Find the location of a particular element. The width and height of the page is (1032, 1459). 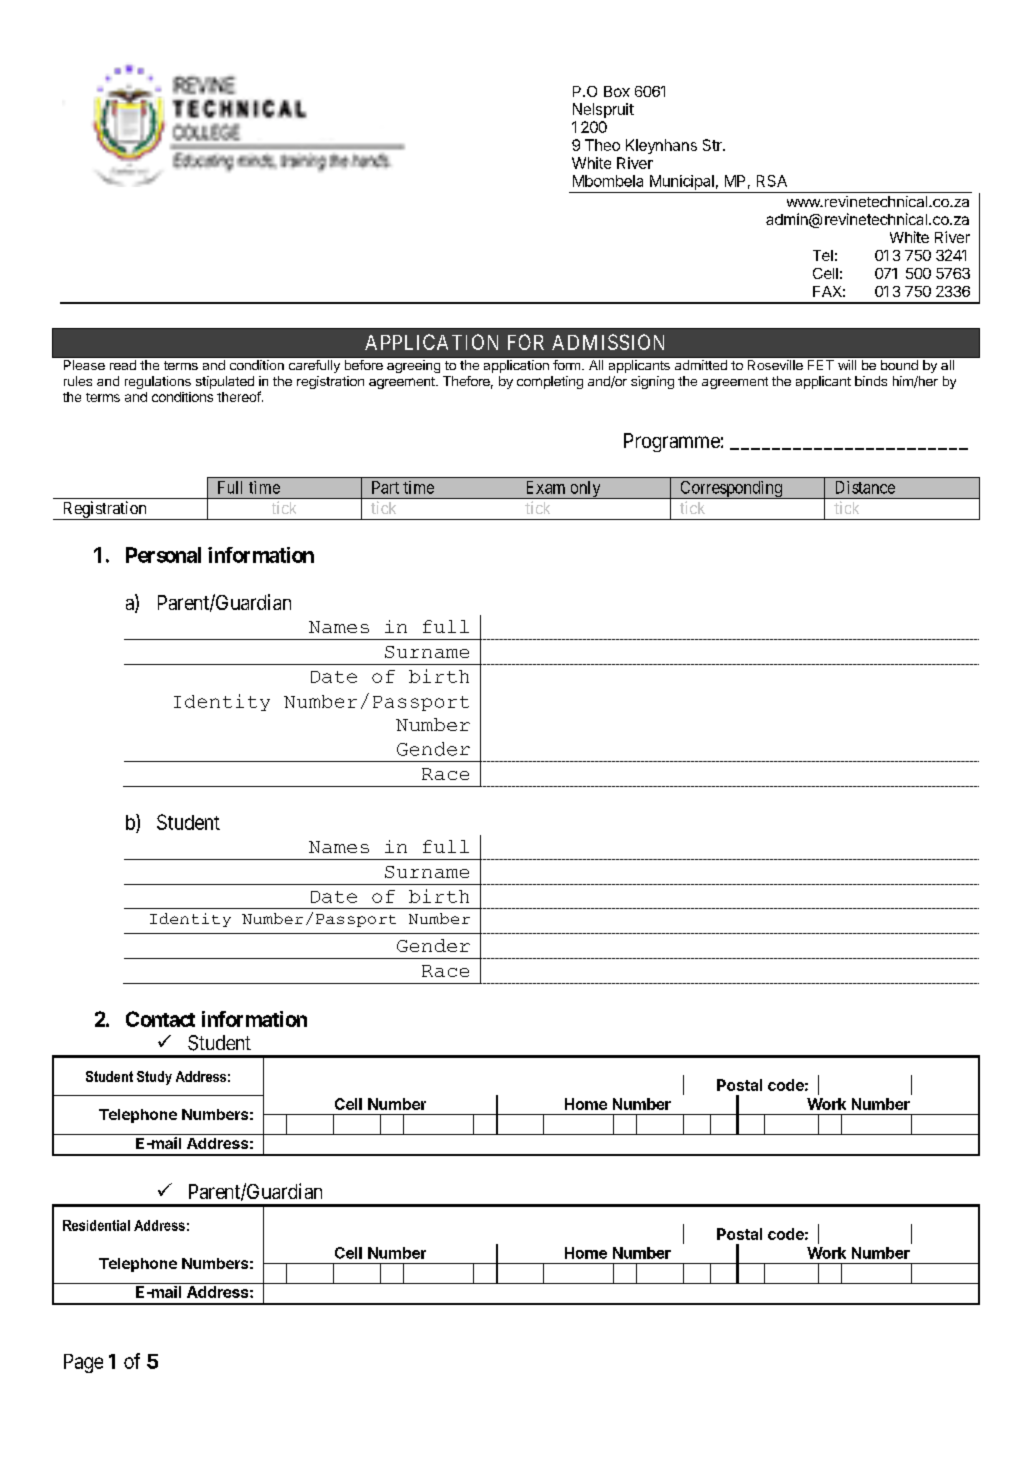

Exam is located at coordinates (546, 487).
